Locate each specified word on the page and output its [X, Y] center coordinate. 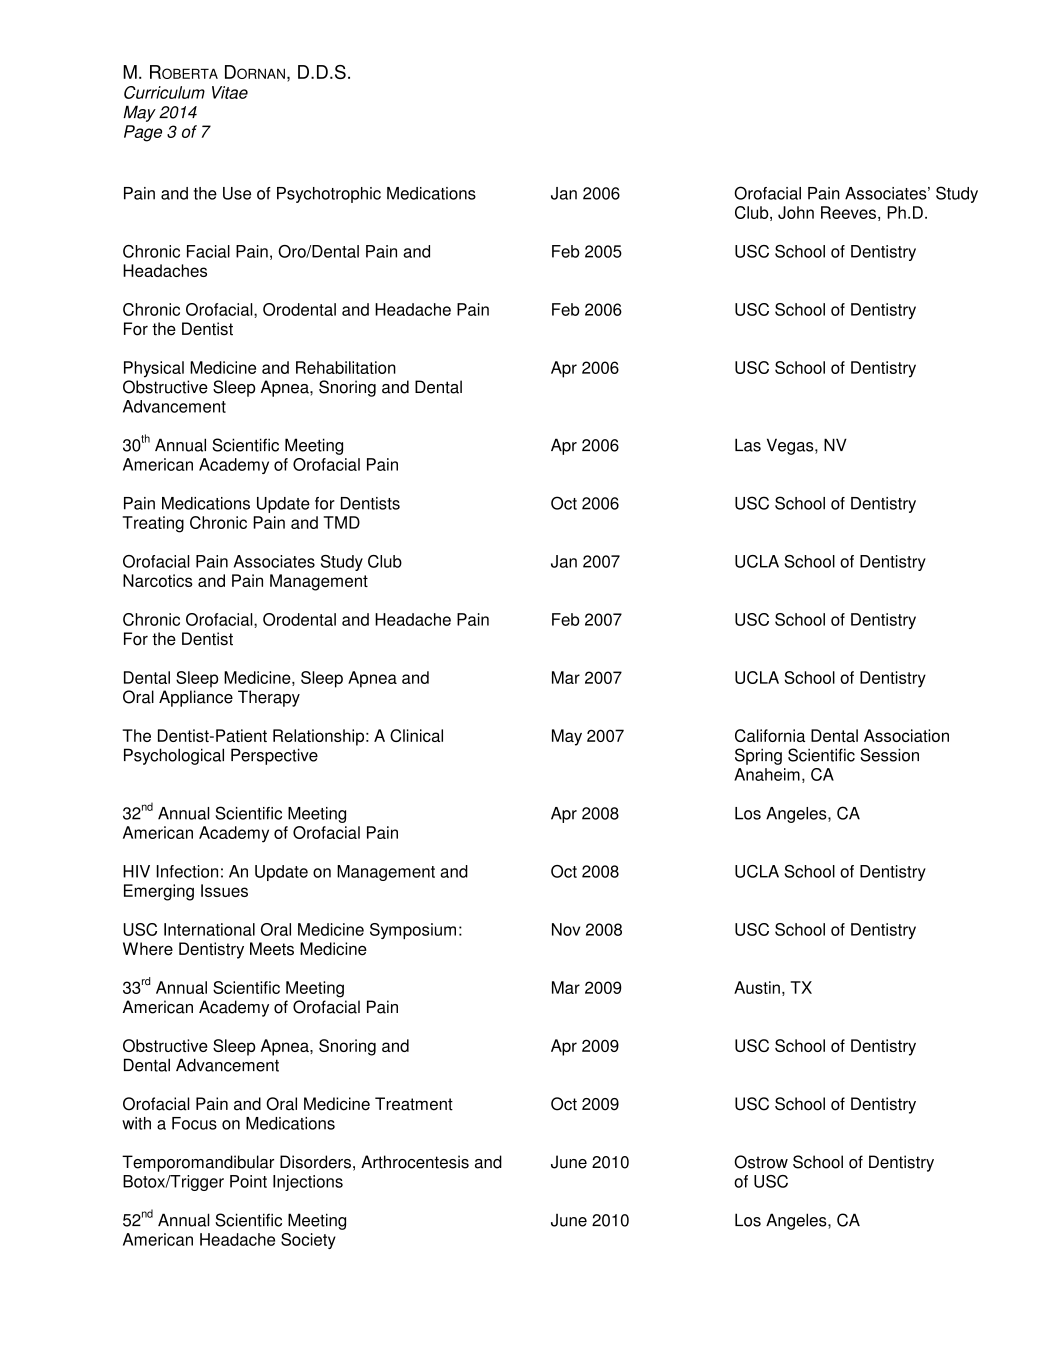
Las [748, 445]
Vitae [230, 92]
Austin [757, 987]
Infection [187, 871]
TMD [341, 522]
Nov [566, 929]
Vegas [791, 446]
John [796, 212]
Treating [153, 524]
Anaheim [767, 774]
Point [248, 1181]
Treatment [414, 1104]
